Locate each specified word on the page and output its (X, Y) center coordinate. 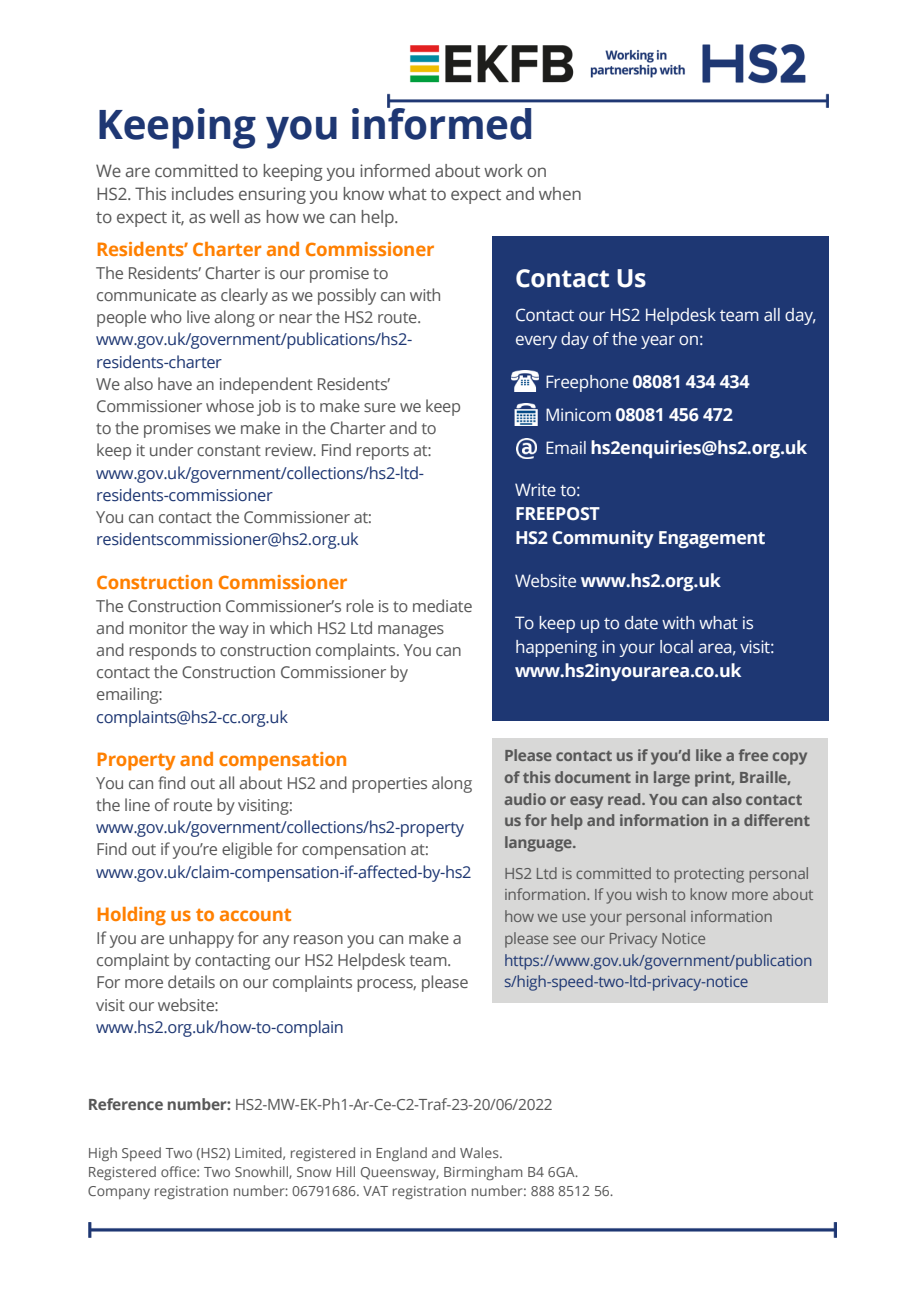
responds (163, 651)
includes (203, 193)
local (676, 647)
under (171, 449)
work (503, 170)
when (560, 193)
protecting (709, 875)
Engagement (712, 539)
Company (119, 1192)
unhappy (201, 939)
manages (411, 631)
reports (382, 452)
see (564, 939)
